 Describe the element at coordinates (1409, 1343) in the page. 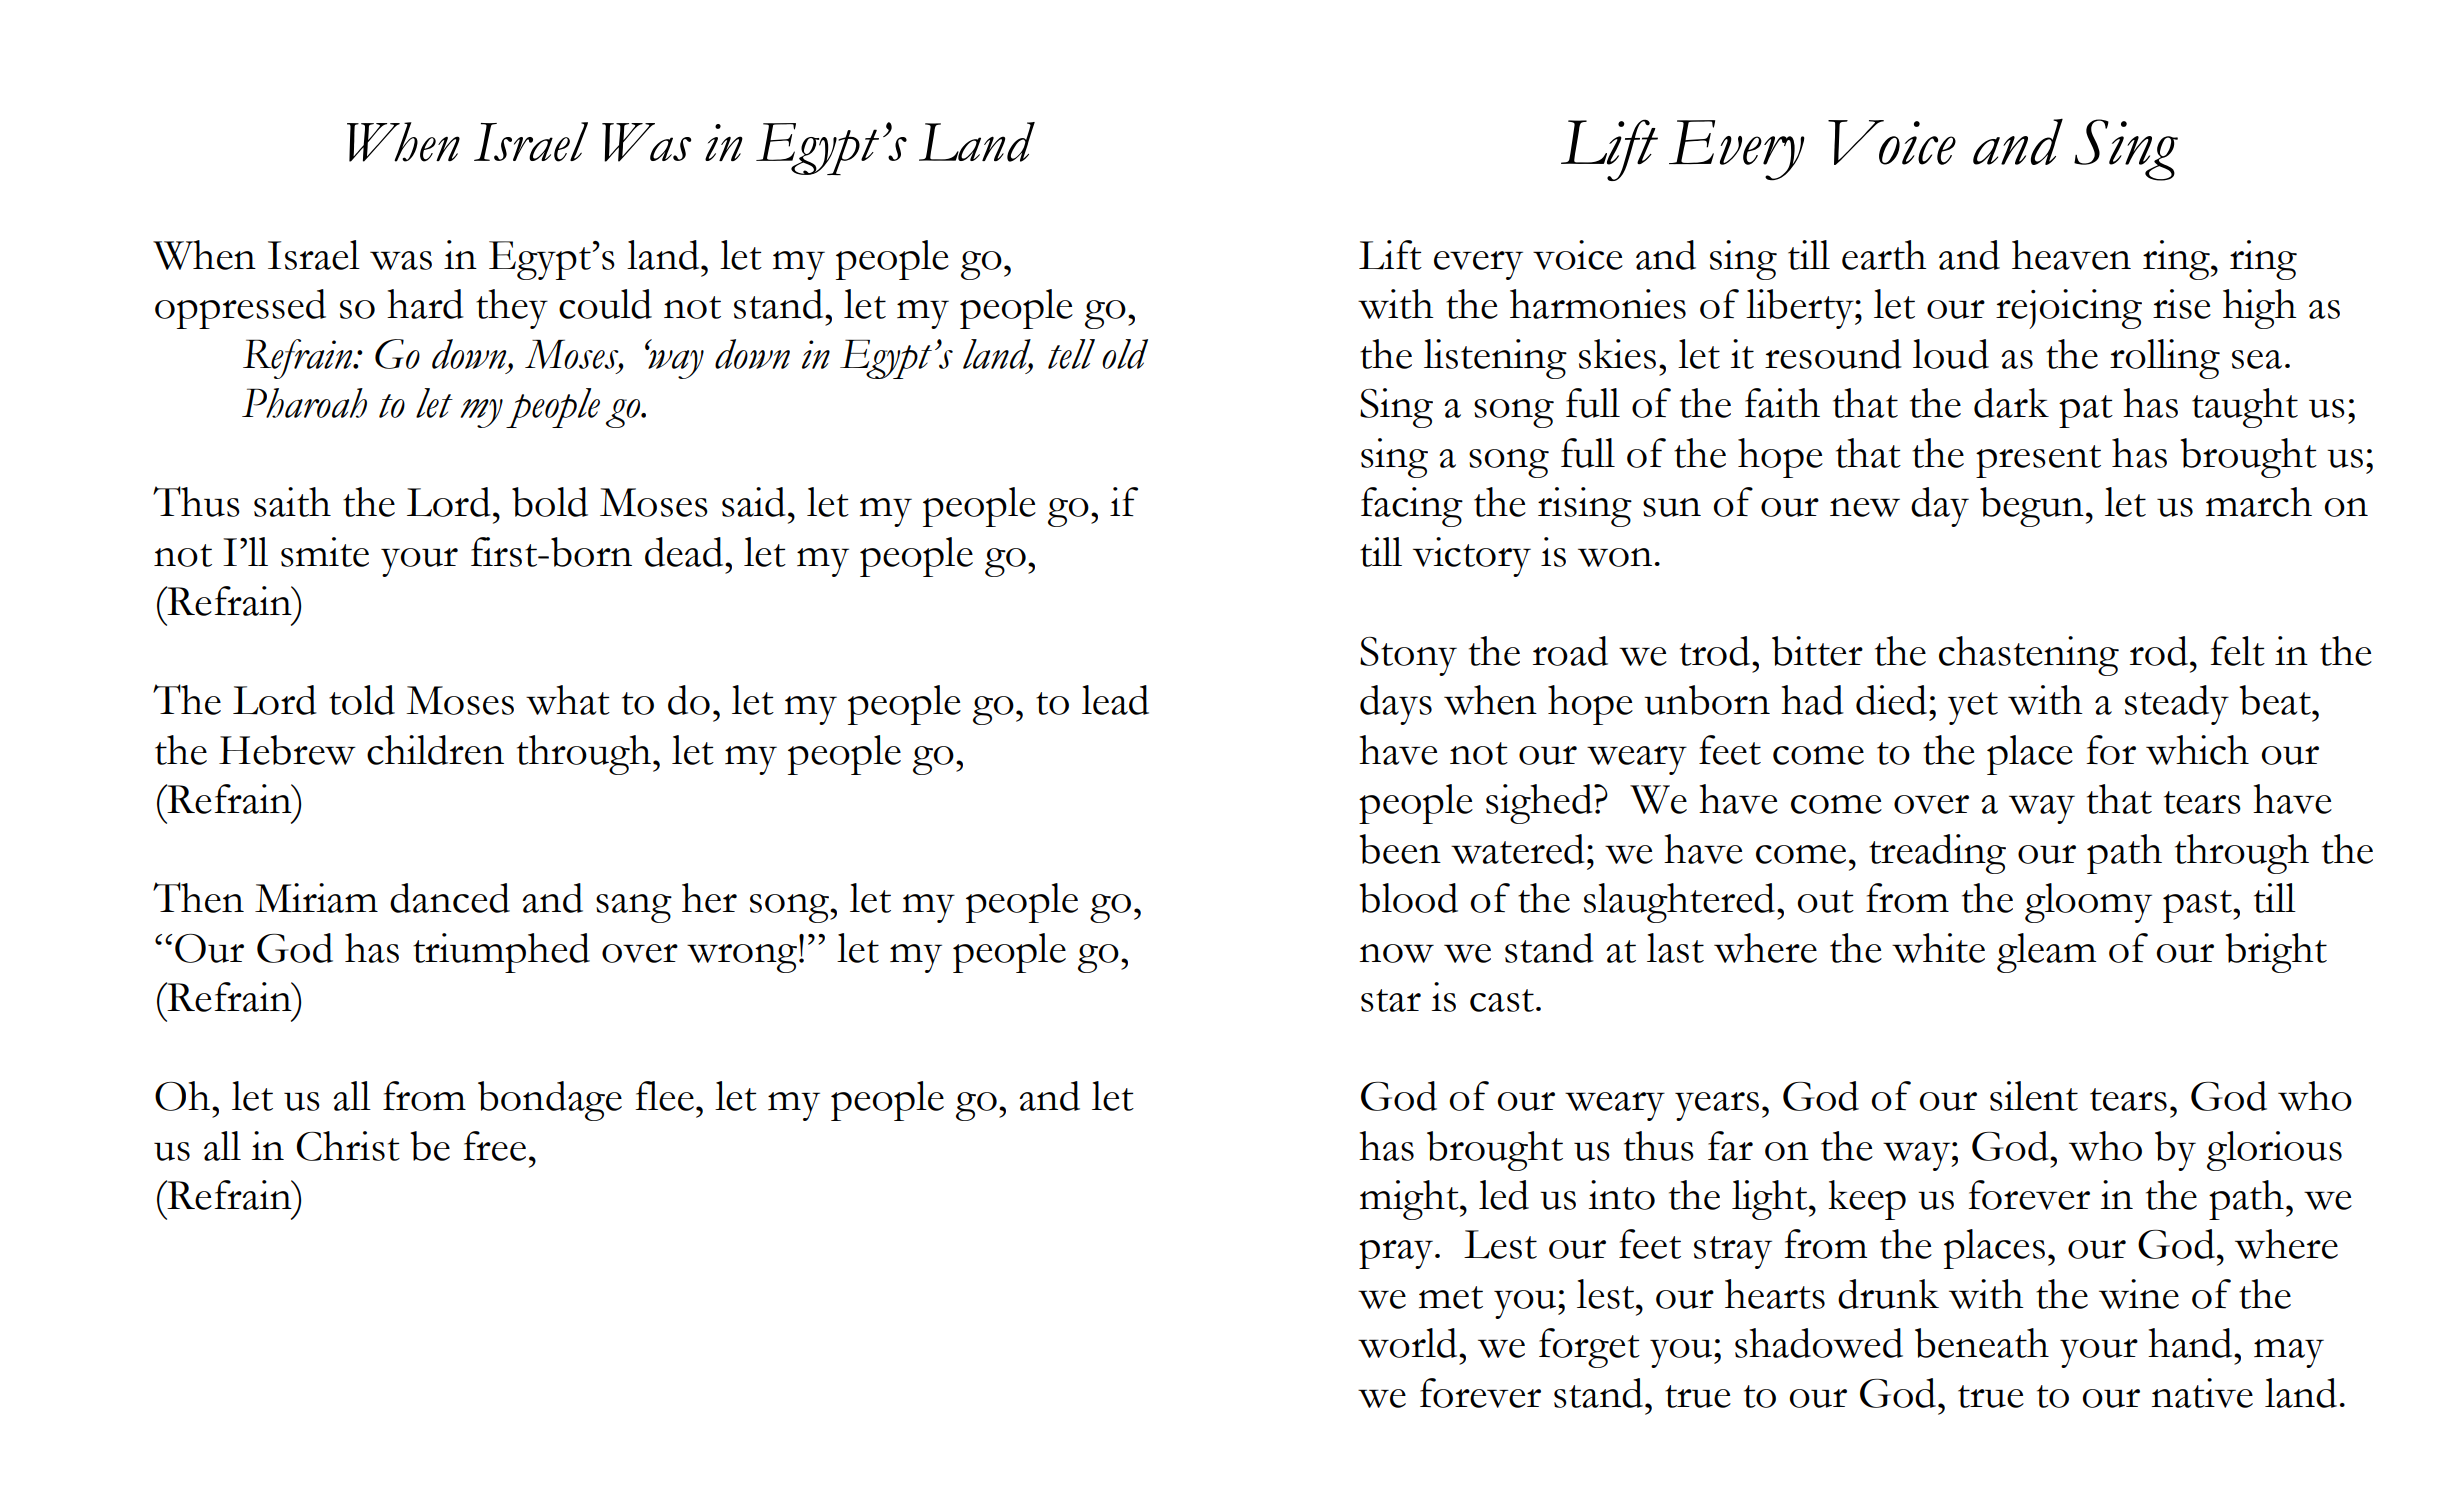

I see `world` at that location.
